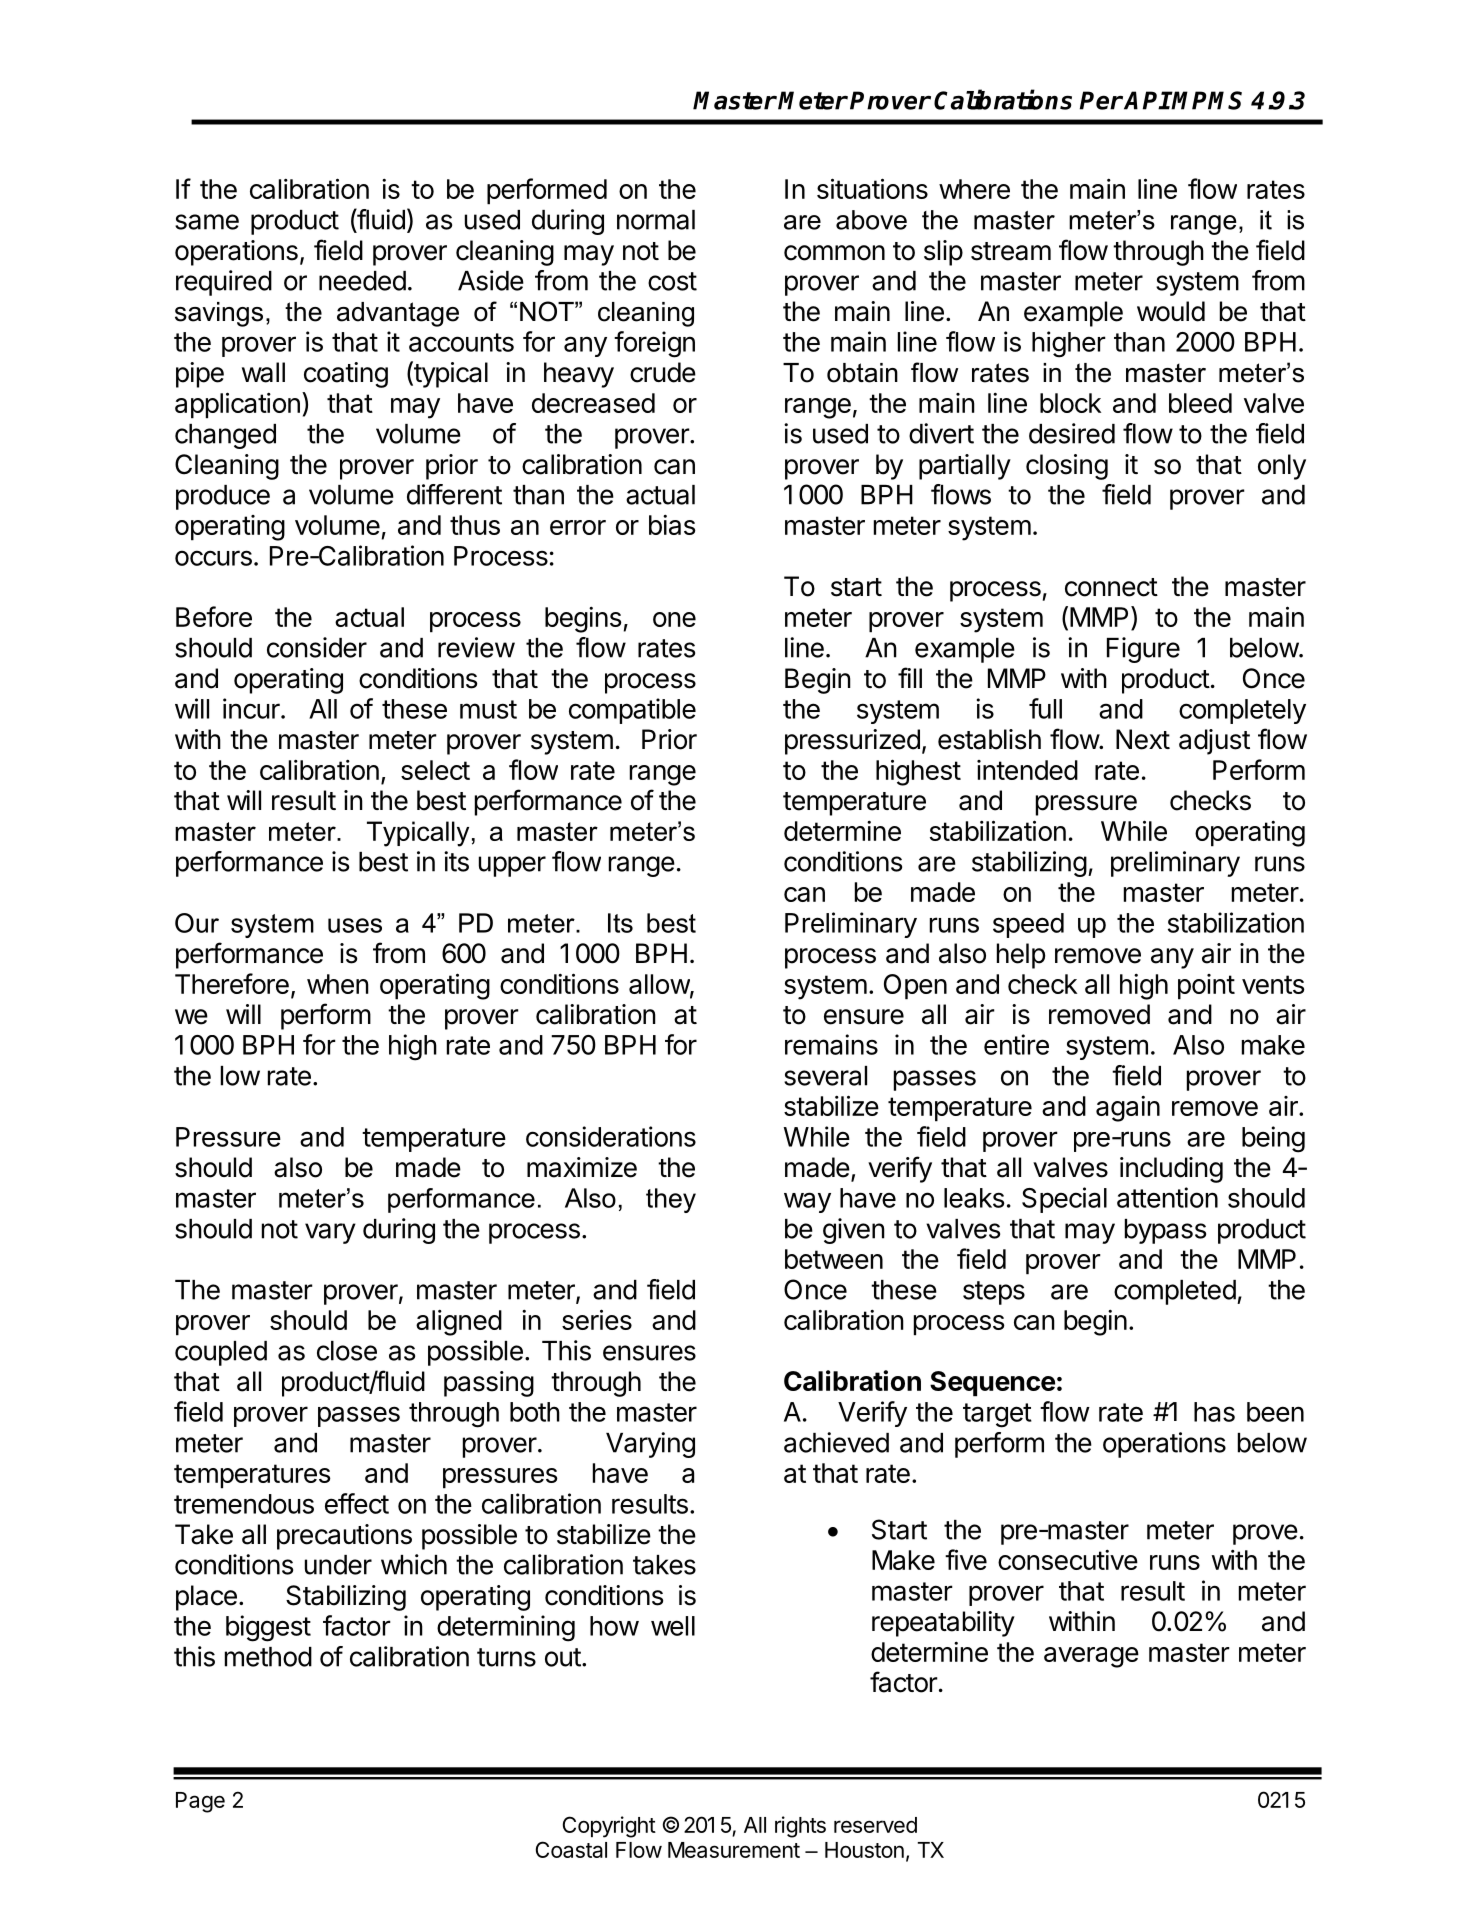  Describe the element at coordinates (200, 1802) in the screenshot. I see `Page` at that location.
